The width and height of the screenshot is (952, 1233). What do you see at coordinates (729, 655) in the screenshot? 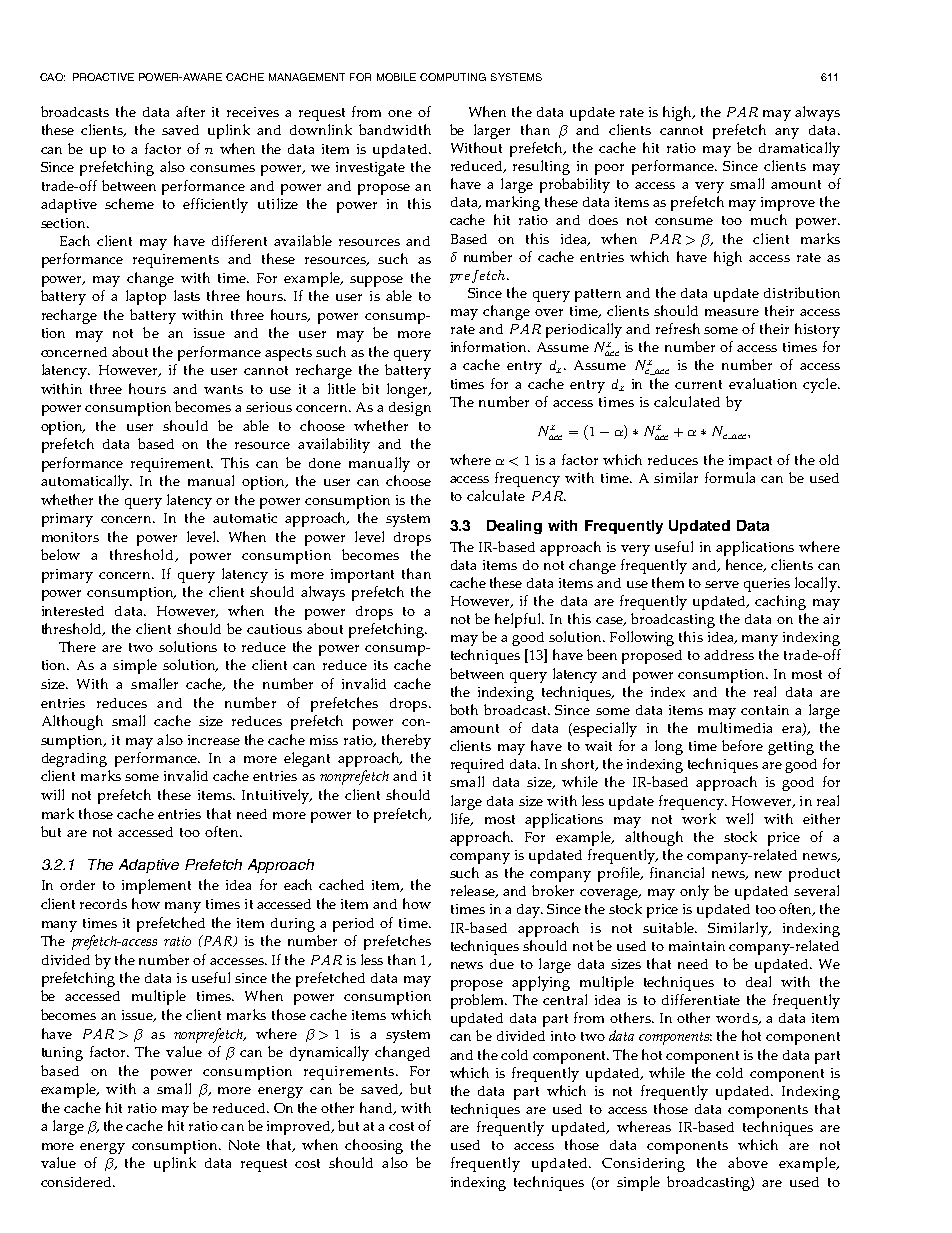
I see `address` at bounding box center [729, 655].
